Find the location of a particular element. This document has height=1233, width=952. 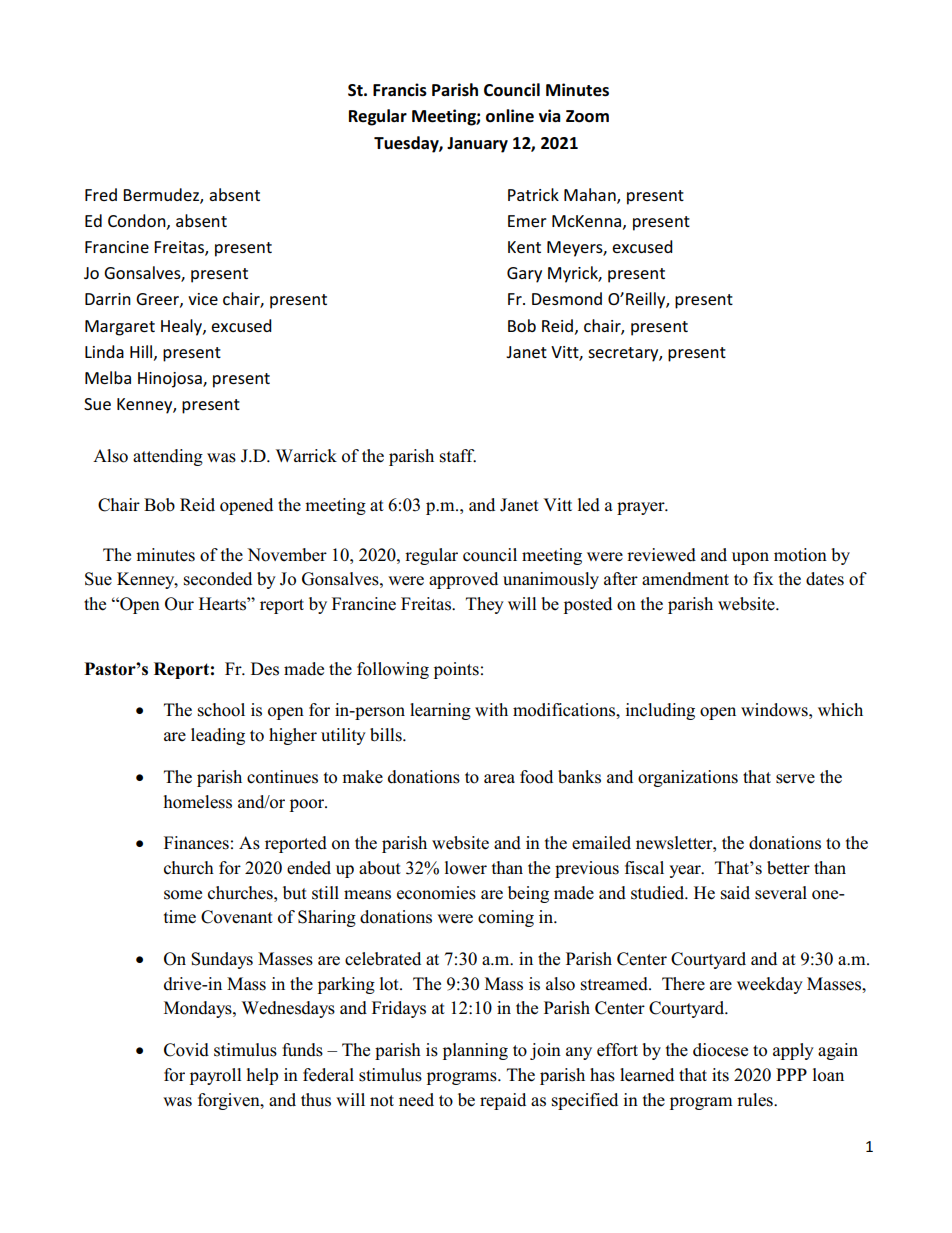

Hill is located at coordinates (142, 352).
